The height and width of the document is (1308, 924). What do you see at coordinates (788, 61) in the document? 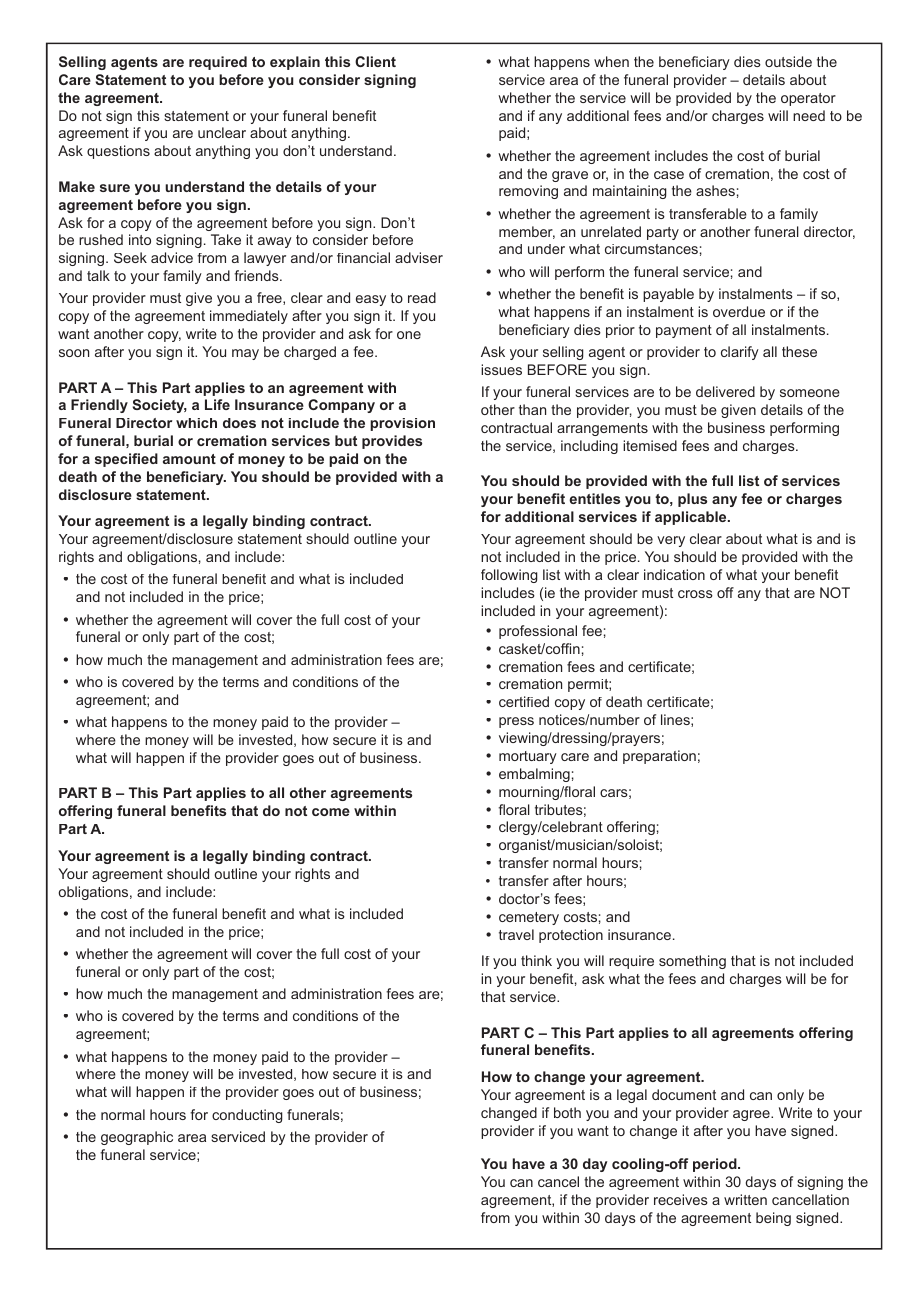
I see `outside` at bounding box center [788, 61].
